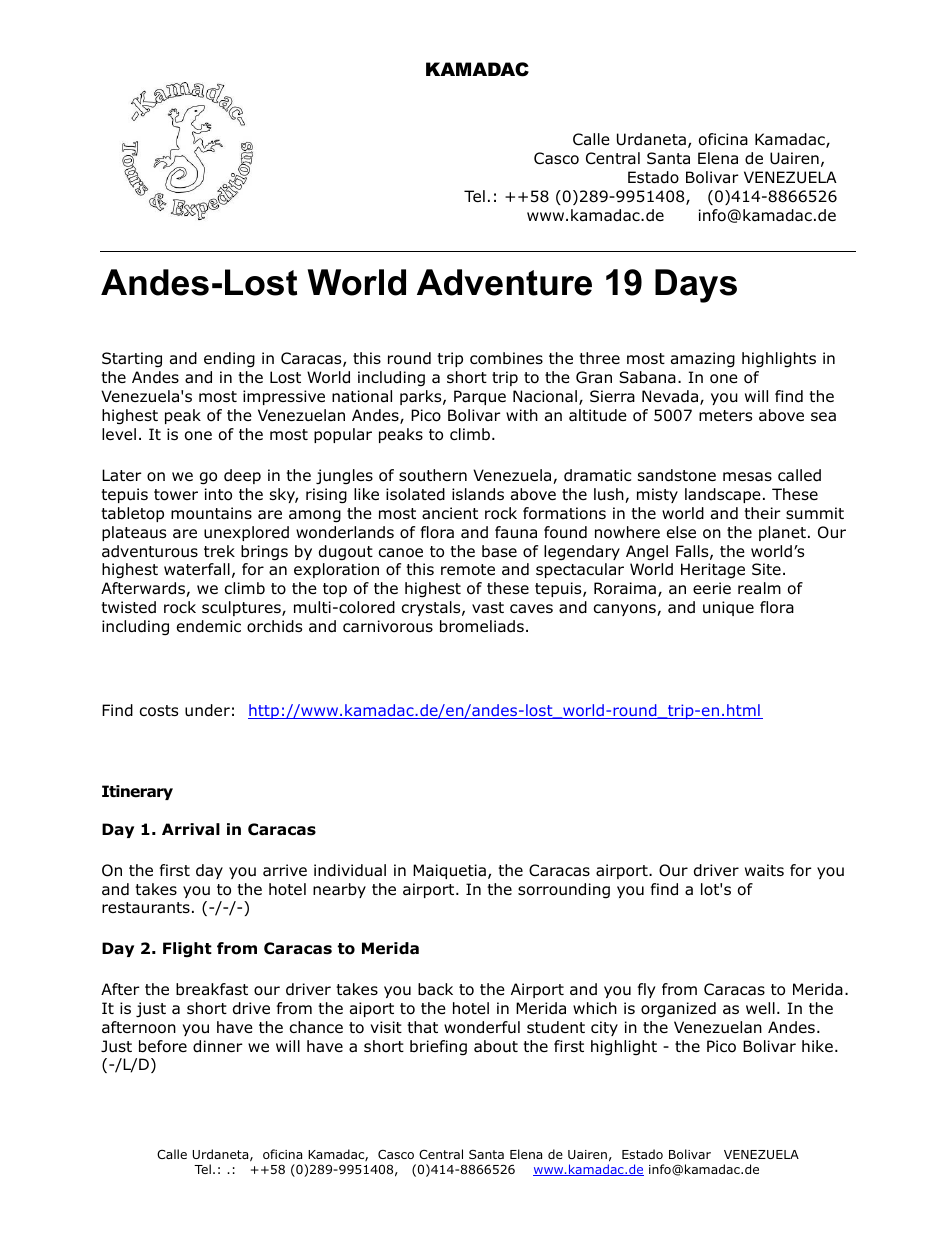 This document has width=952, height=1233. I want to click on wonderful, so click(482, 1027).
